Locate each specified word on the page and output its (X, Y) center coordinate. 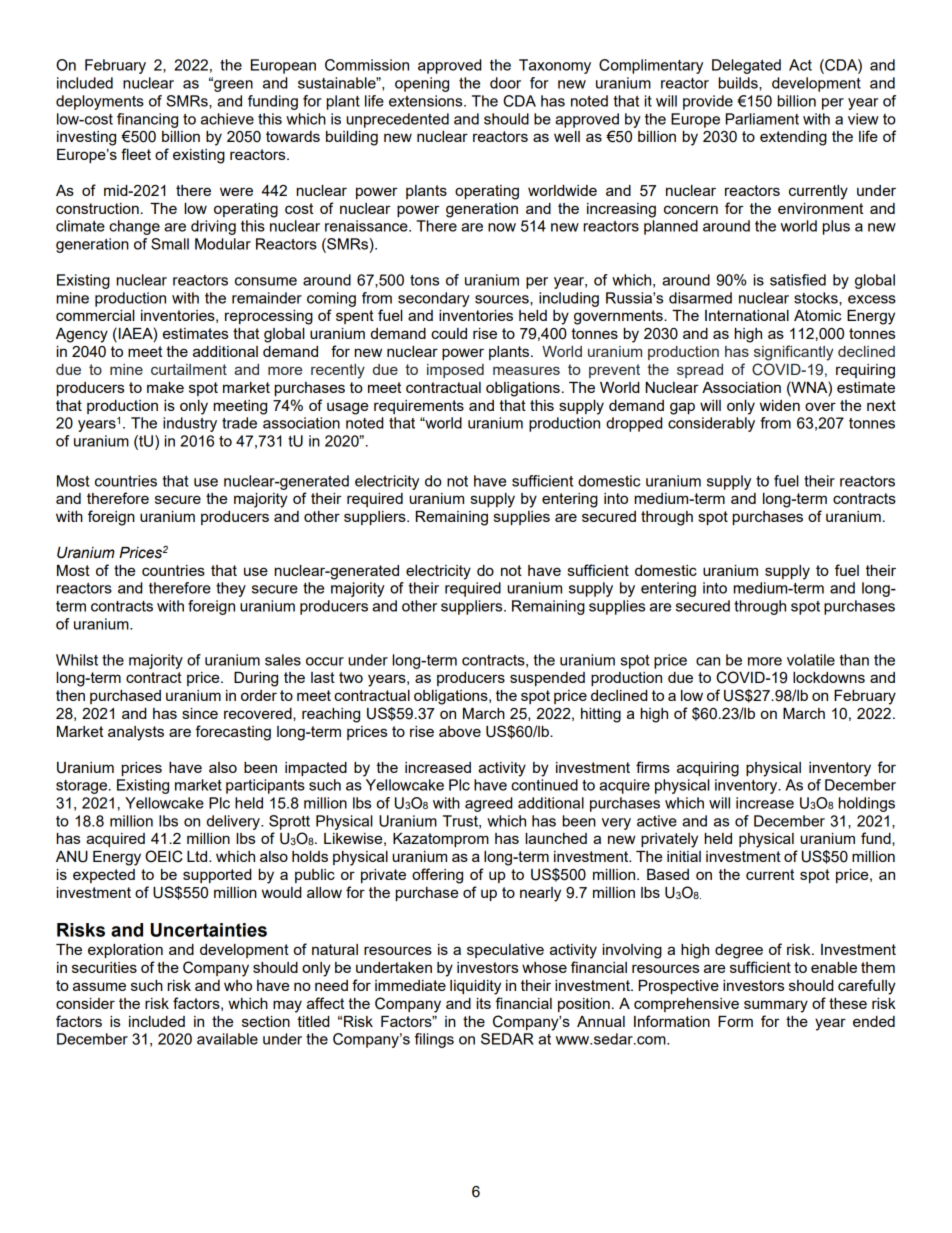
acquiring (708, 769)
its (484, 1003)
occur (325, 661)
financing (147, 120)
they (231, 589)
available (227, 1039)
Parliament (762, 119)
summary (776, 1006)
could (449, 333)
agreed (488, 804)
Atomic (817, 315)
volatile (811, 660)
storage (83, 787)
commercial (95, 315)
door (505, 83)
